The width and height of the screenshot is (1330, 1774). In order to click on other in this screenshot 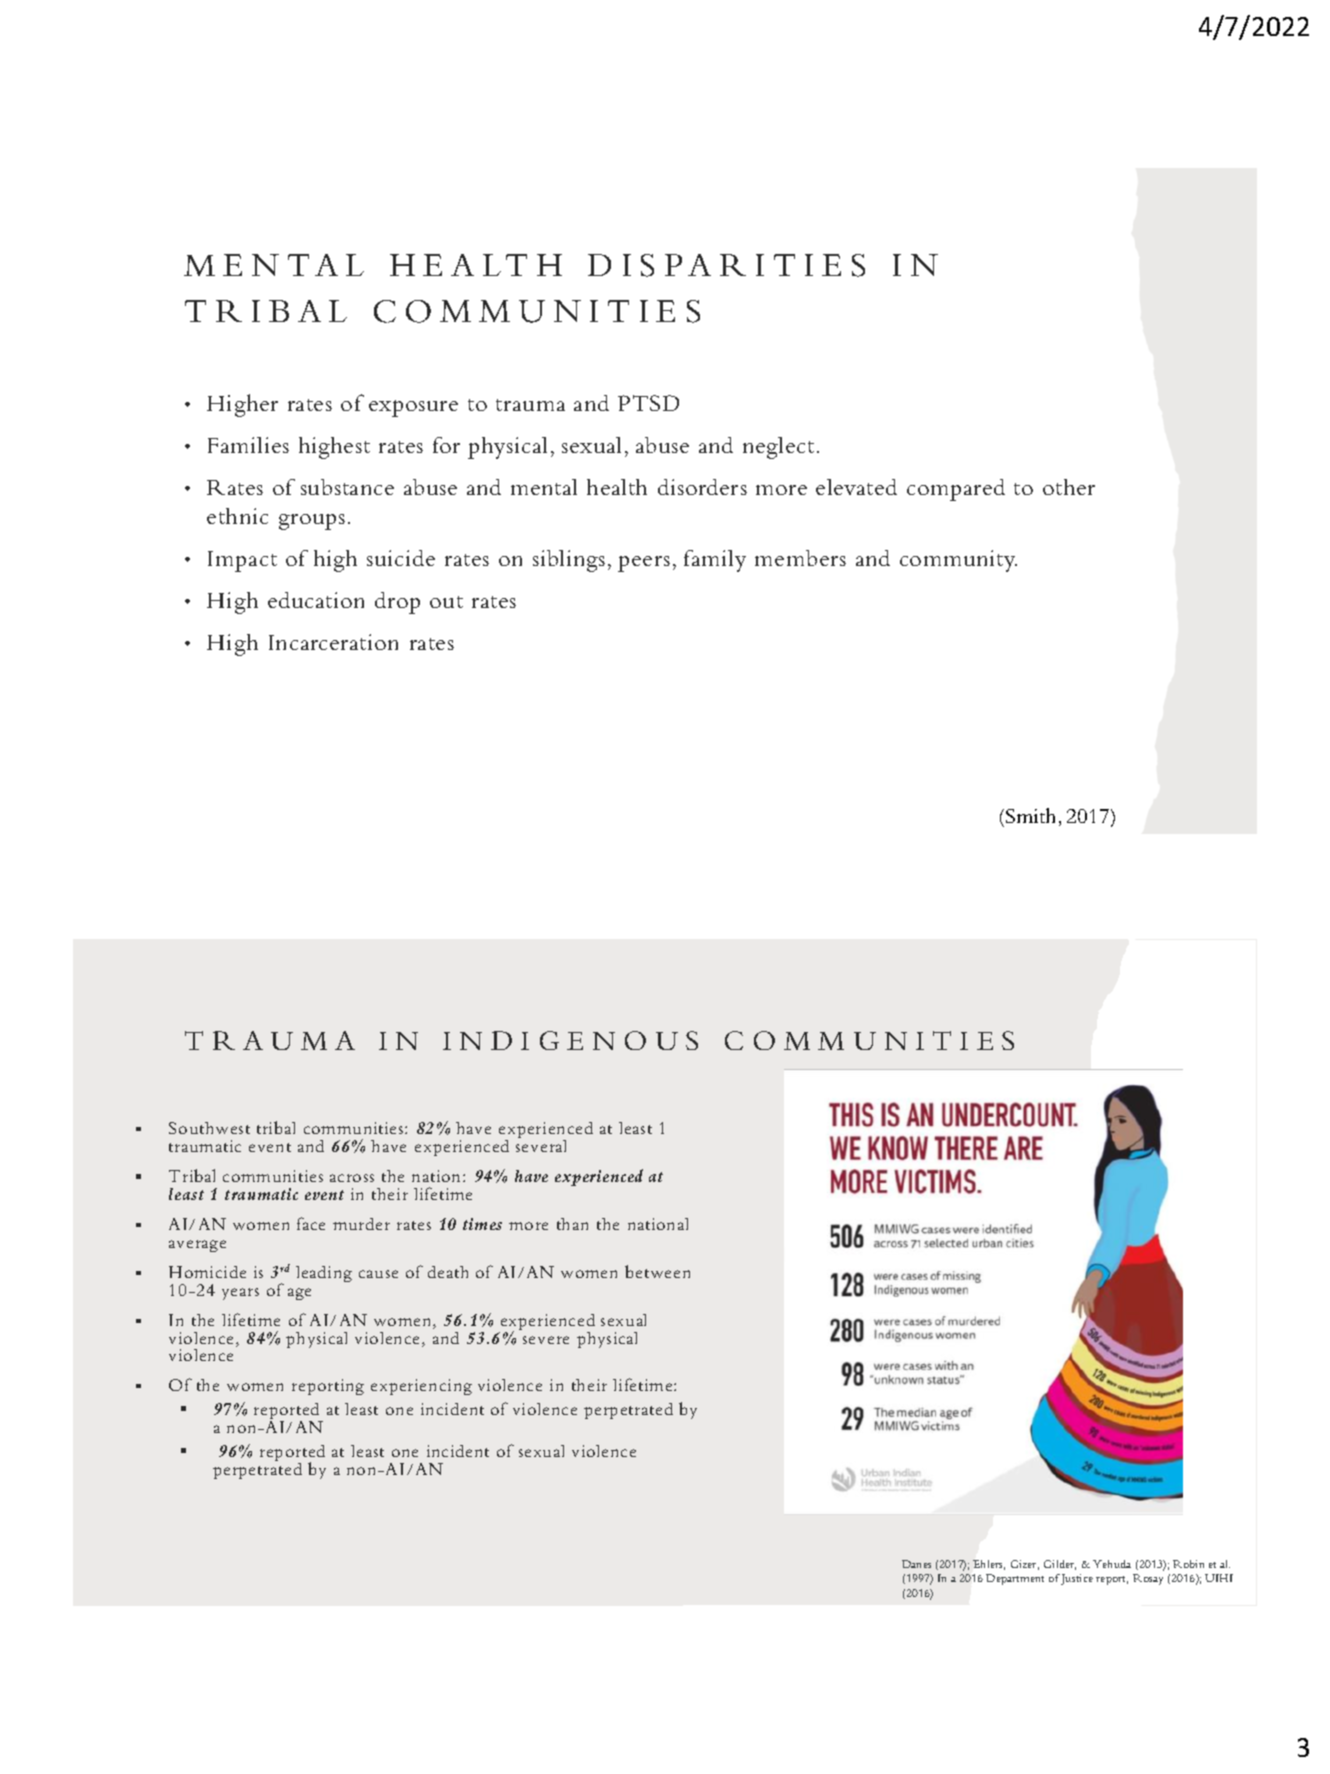, I will do `click(1069, 487)`.
